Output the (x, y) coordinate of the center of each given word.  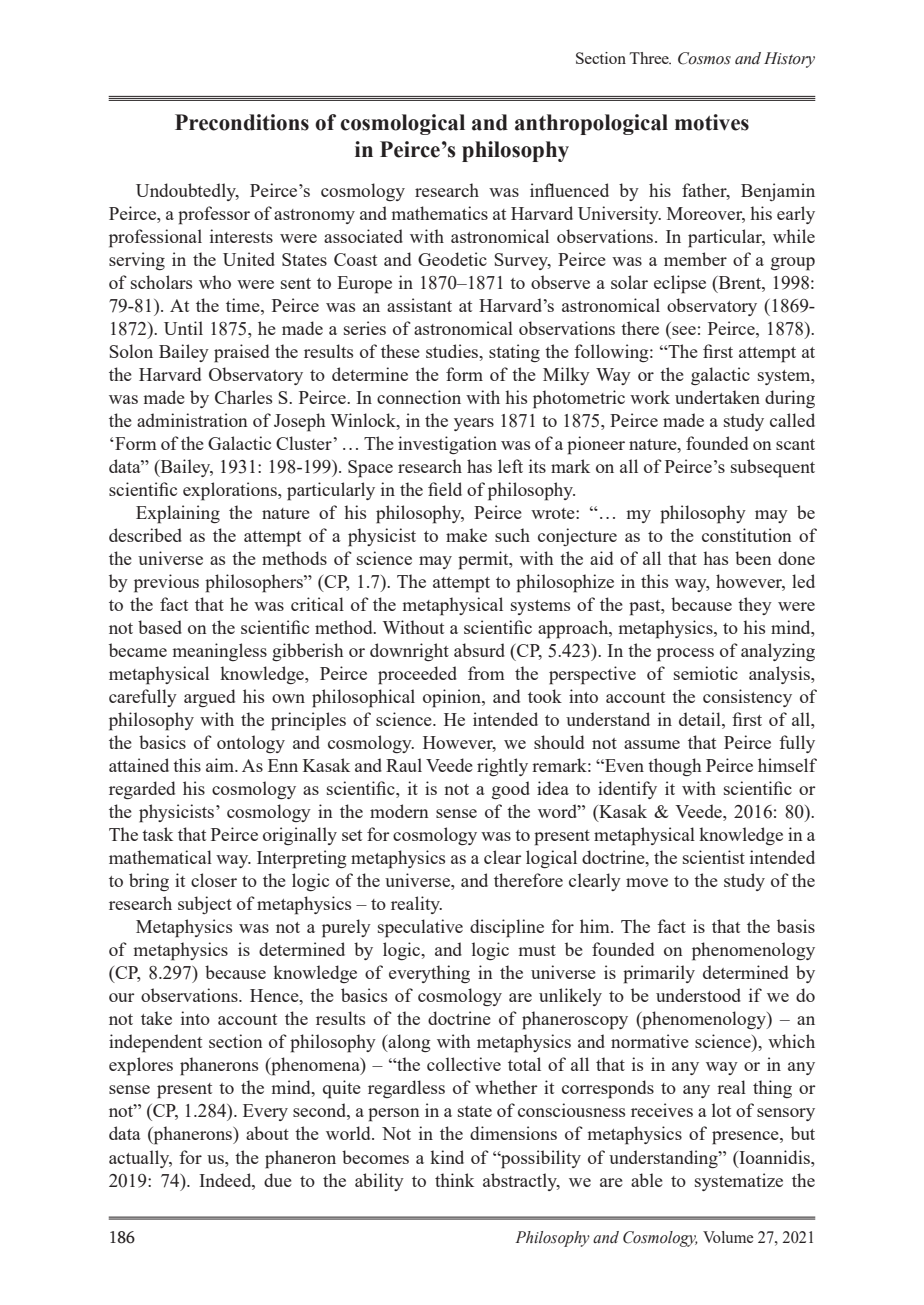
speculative (420, 928)
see (684, 330)
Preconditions (242, 122)
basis (796, 926)
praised (241, 353)
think (454, 1180)
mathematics (439, 213)
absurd (479, 650)
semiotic (706, 673)
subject (205, 905)
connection (419, 397)
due (278, 1180)
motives (712, 122)
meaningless (219, 652)
